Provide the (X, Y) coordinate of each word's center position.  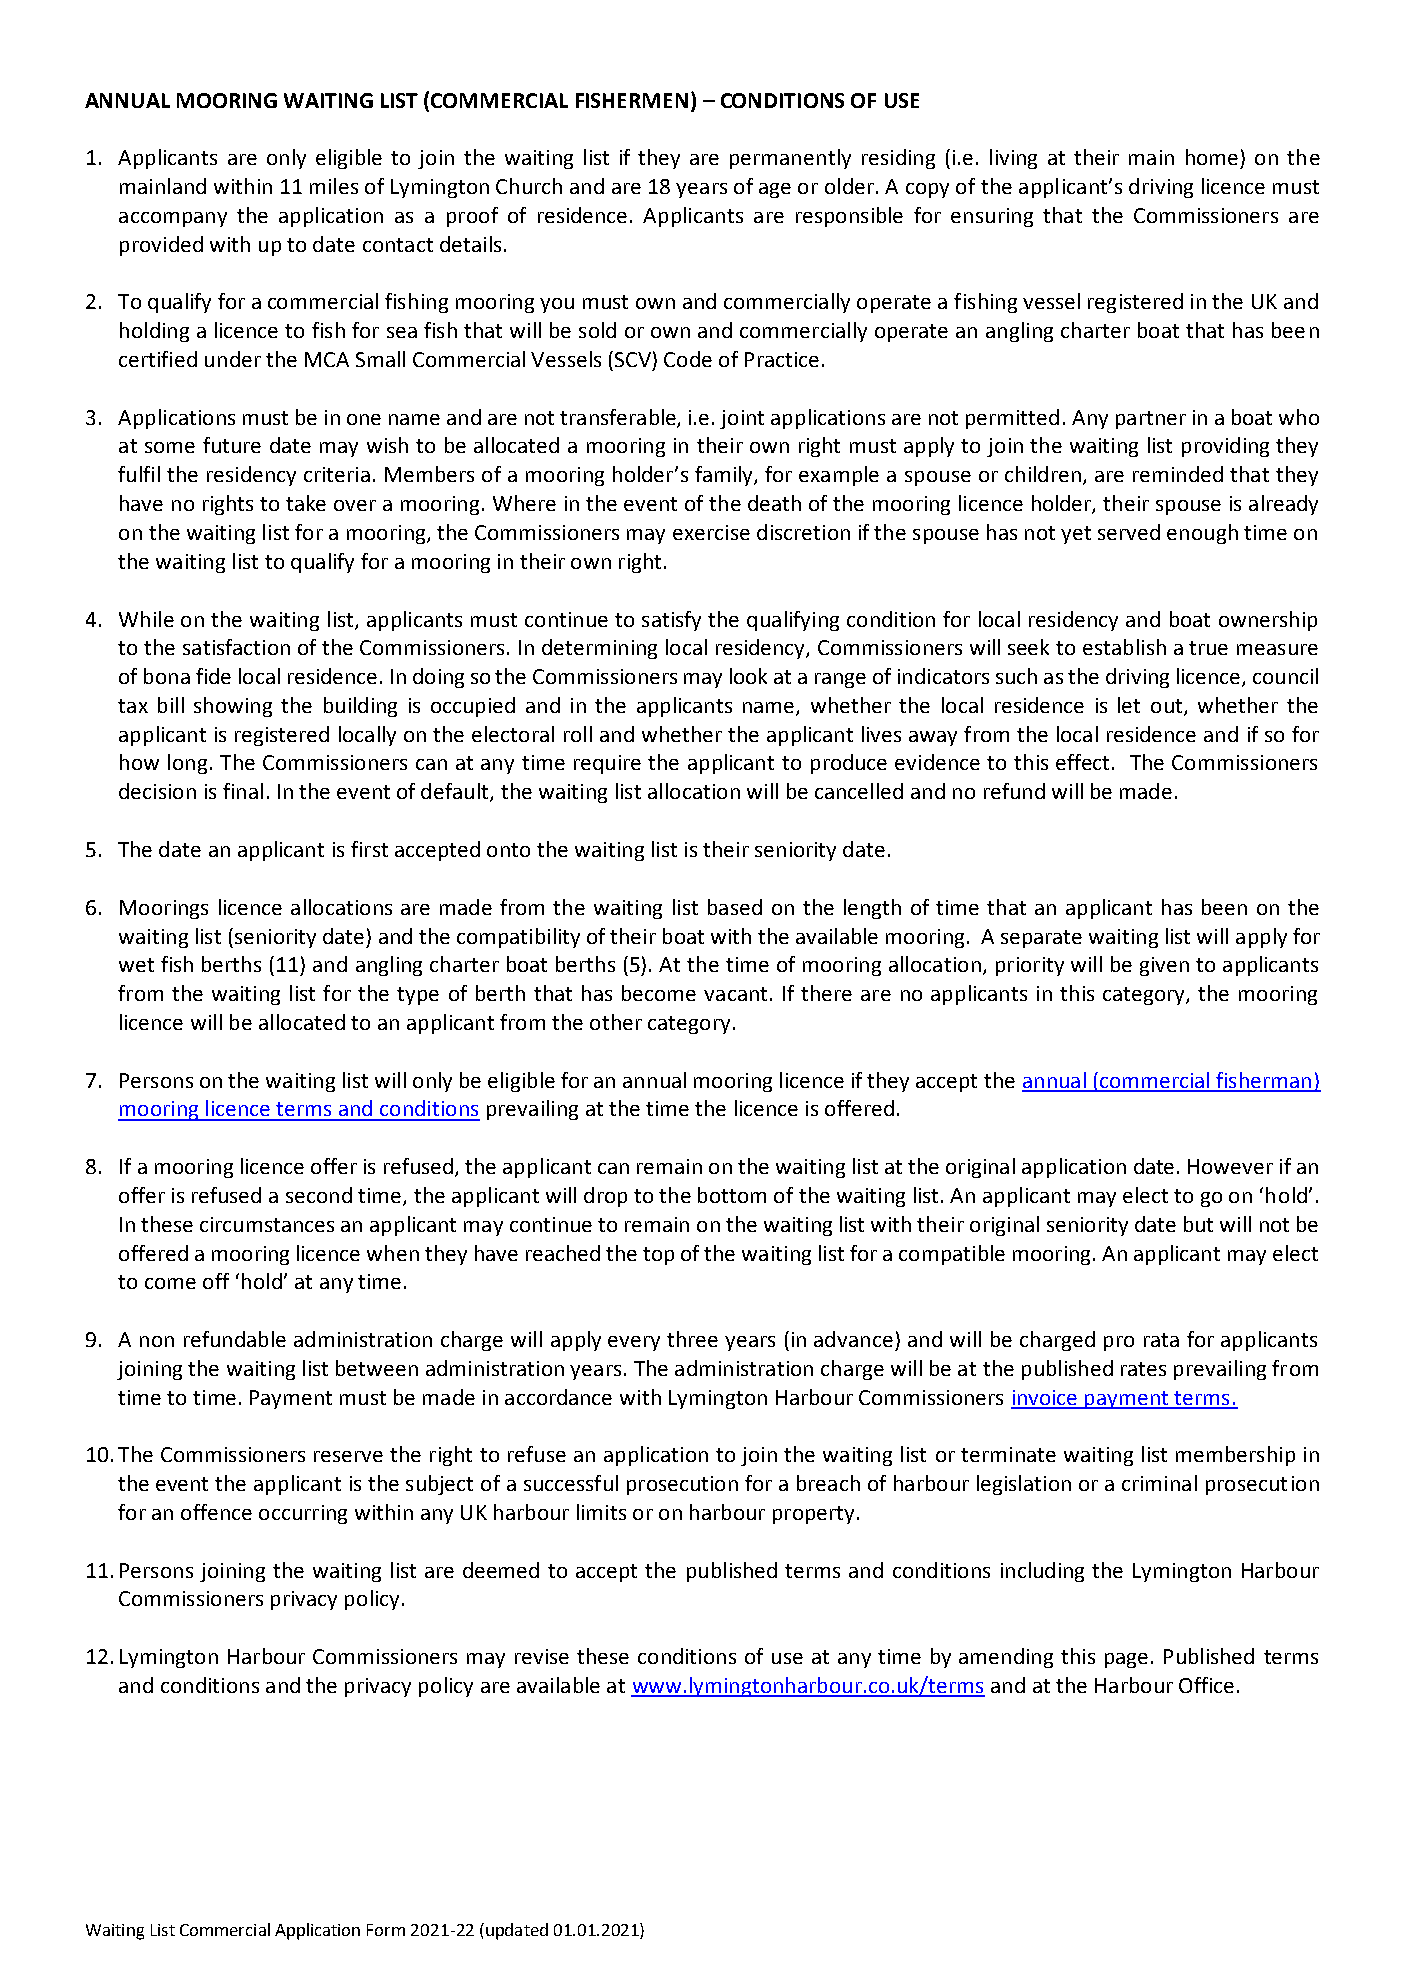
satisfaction (236, 647)
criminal (1159, 1483)
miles (334, 186)
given (1164, 966)
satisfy (671, 621)
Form (386, 1930)
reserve (348, 1456)
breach (828, 1483)
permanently (790, 159)
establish (1124, 647)
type (418, 996)
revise (542, 1656)
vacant (735, 994)
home (1212, 157)
